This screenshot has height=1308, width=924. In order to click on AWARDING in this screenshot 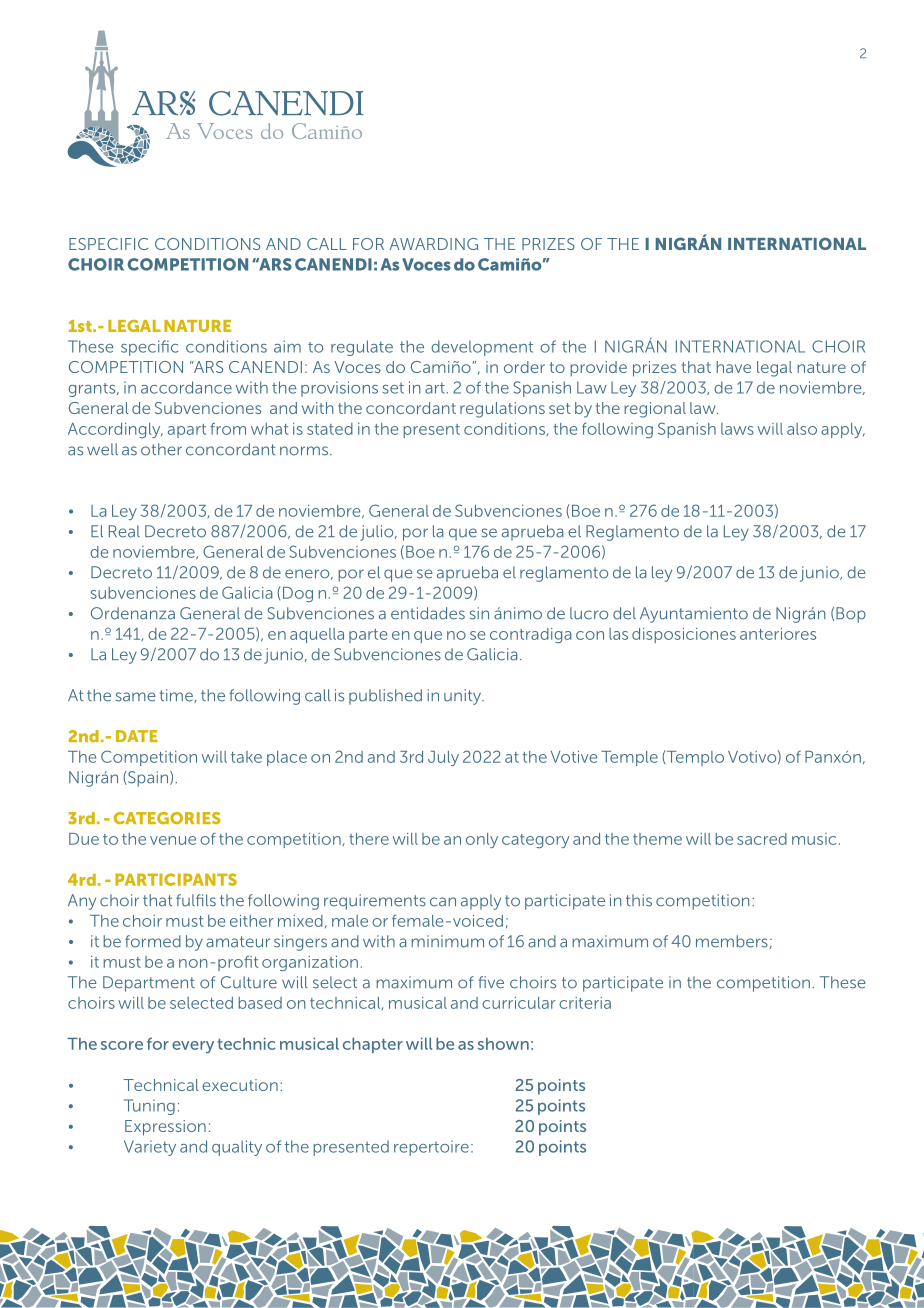, I will do `click(433, 244)`.
